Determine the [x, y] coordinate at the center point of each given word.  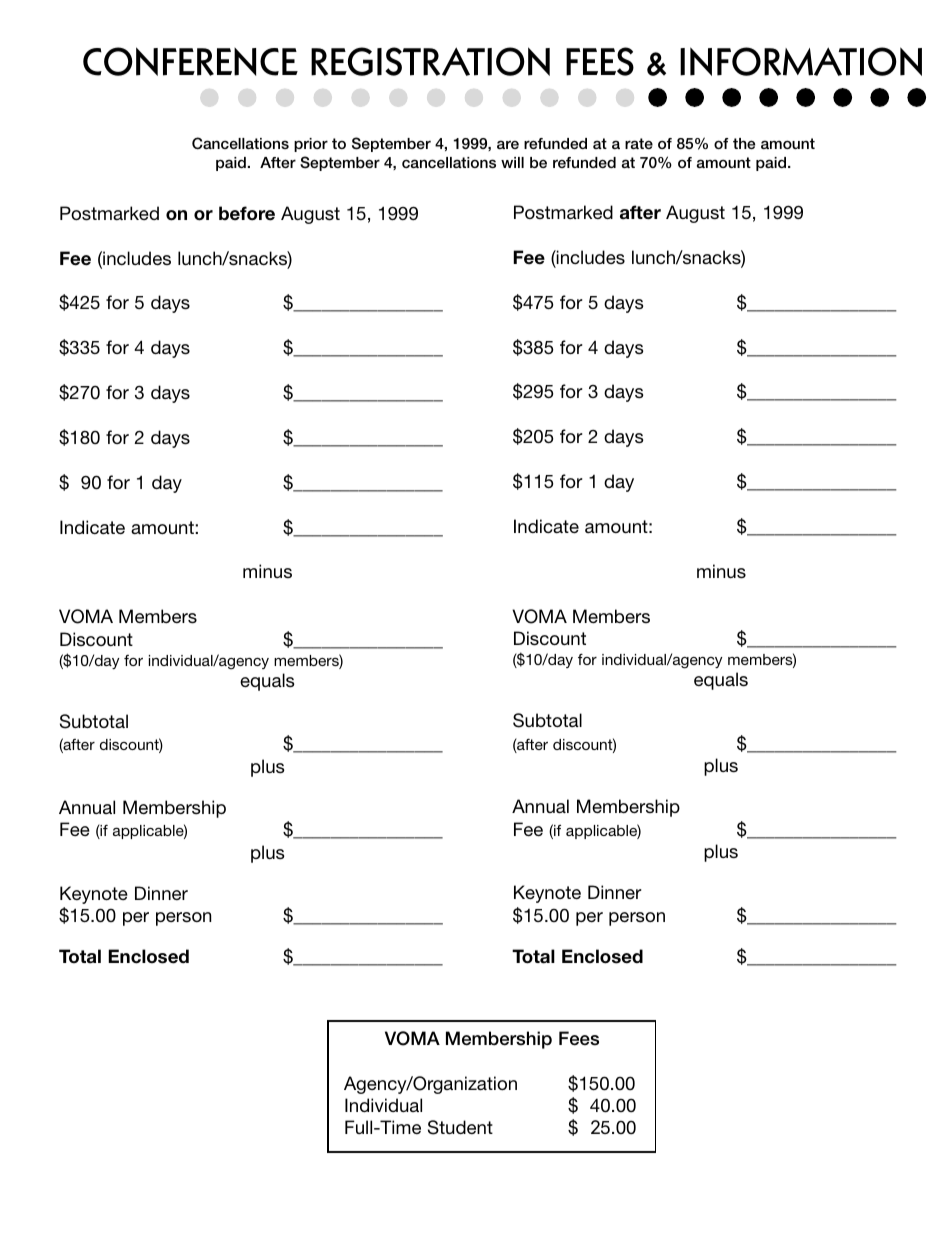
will [512, 162]
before [247, 213]
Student [460, 1127]
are [508, 144]
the [744, 143]
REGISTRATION [430, 61]
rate [639, 143]
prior [311, 145]
